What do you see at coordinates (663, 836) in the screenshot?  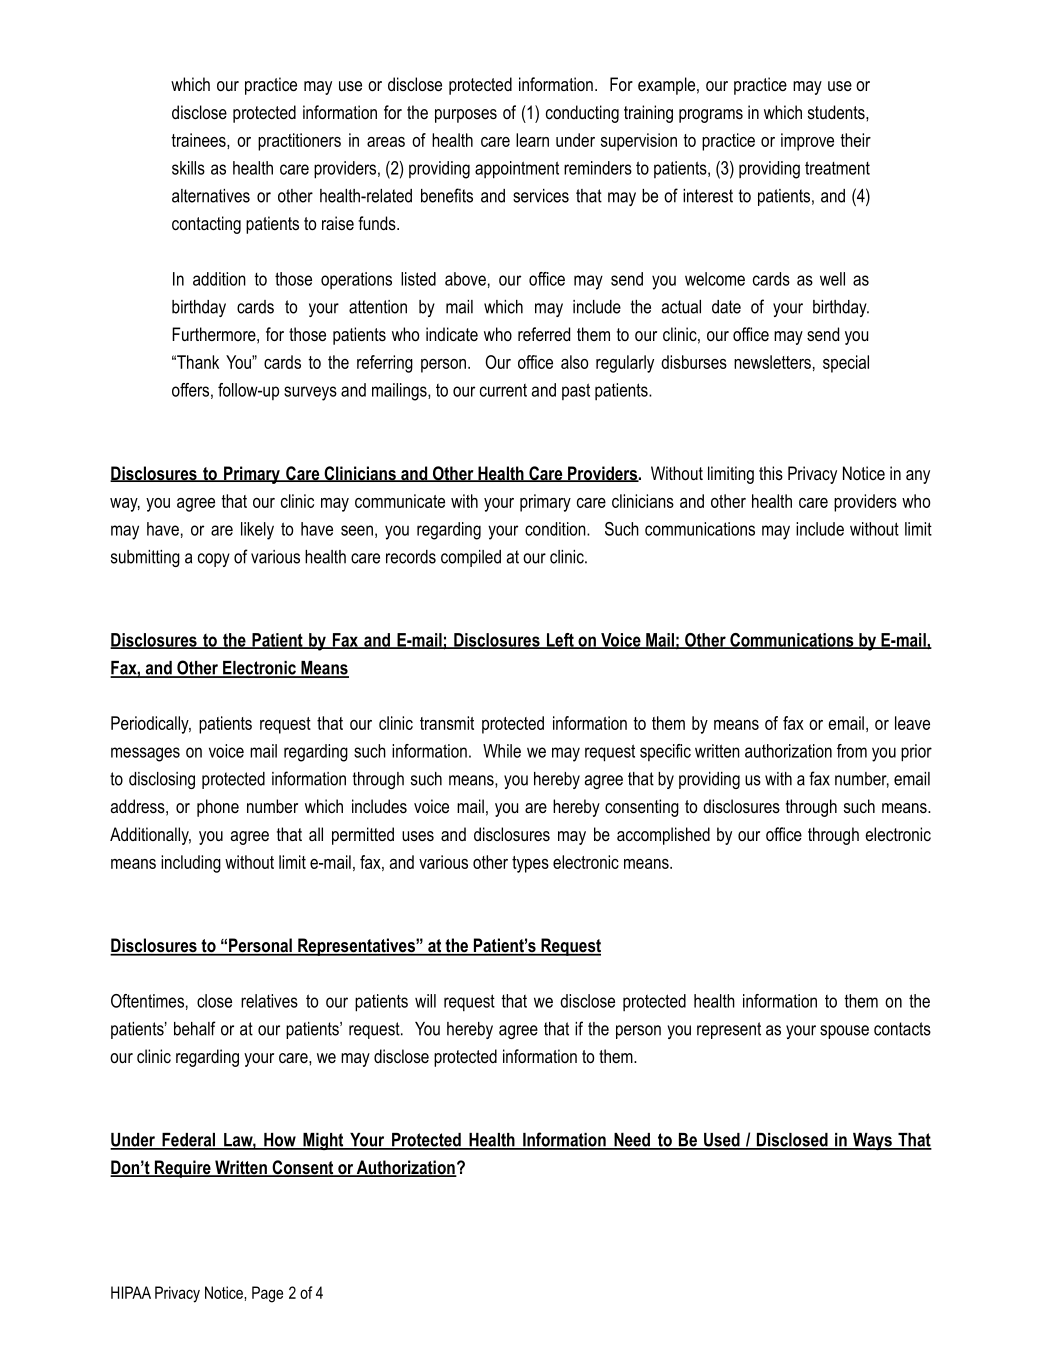 I see `accomplished` at bounding box center [663, 836].
